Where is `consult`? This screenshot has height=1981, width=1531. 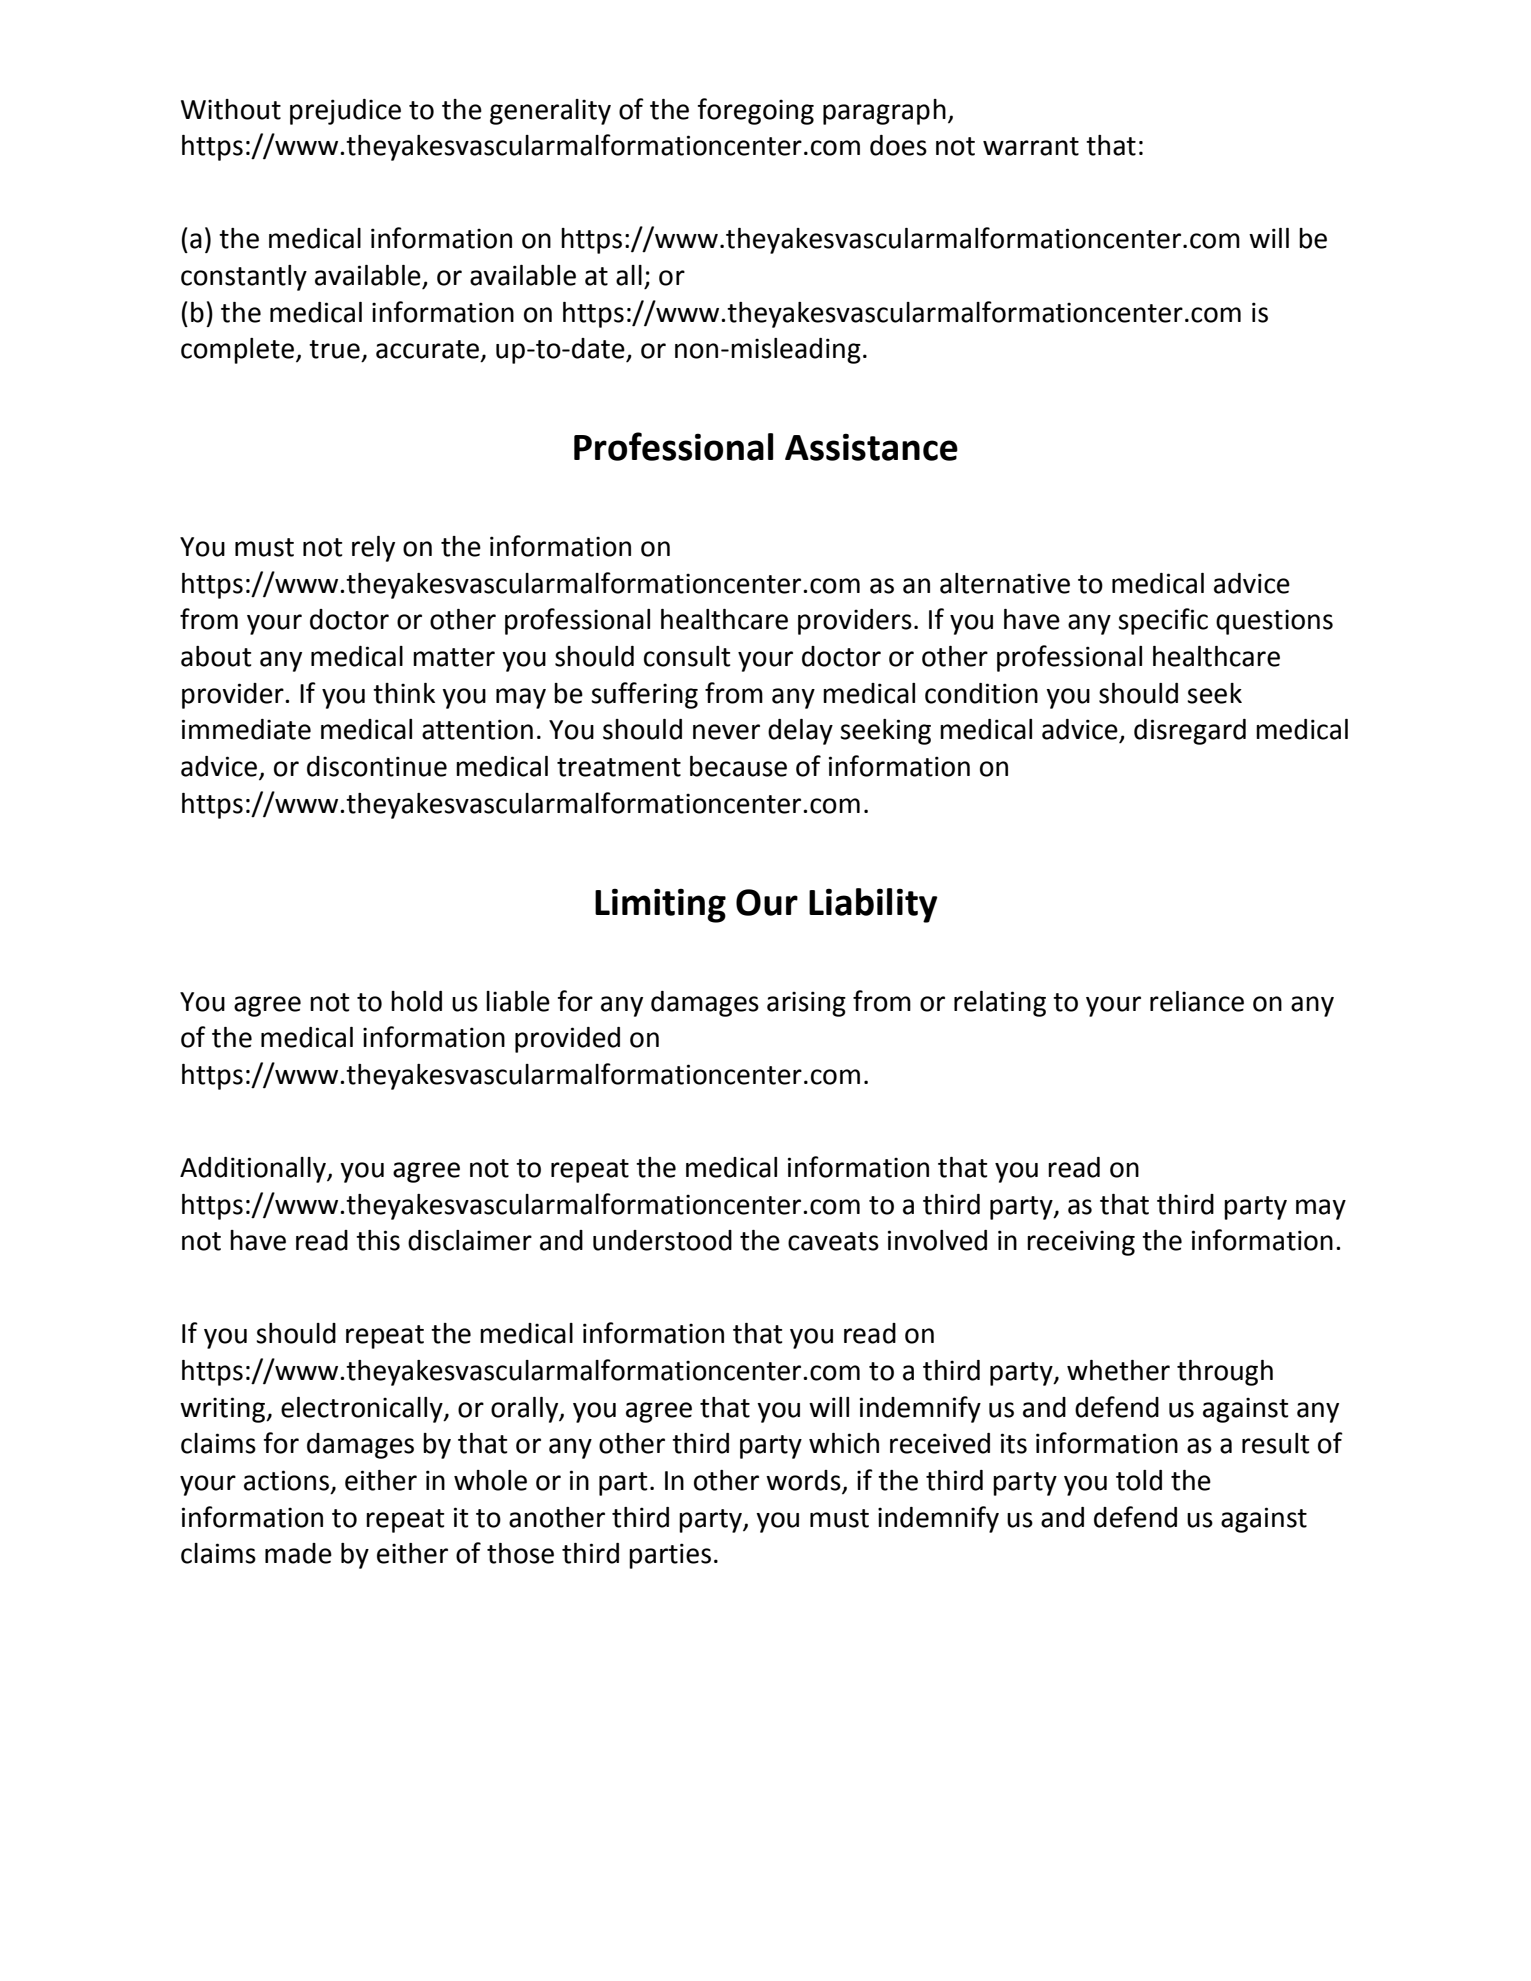
consult is located at coordinates (687, 656).
